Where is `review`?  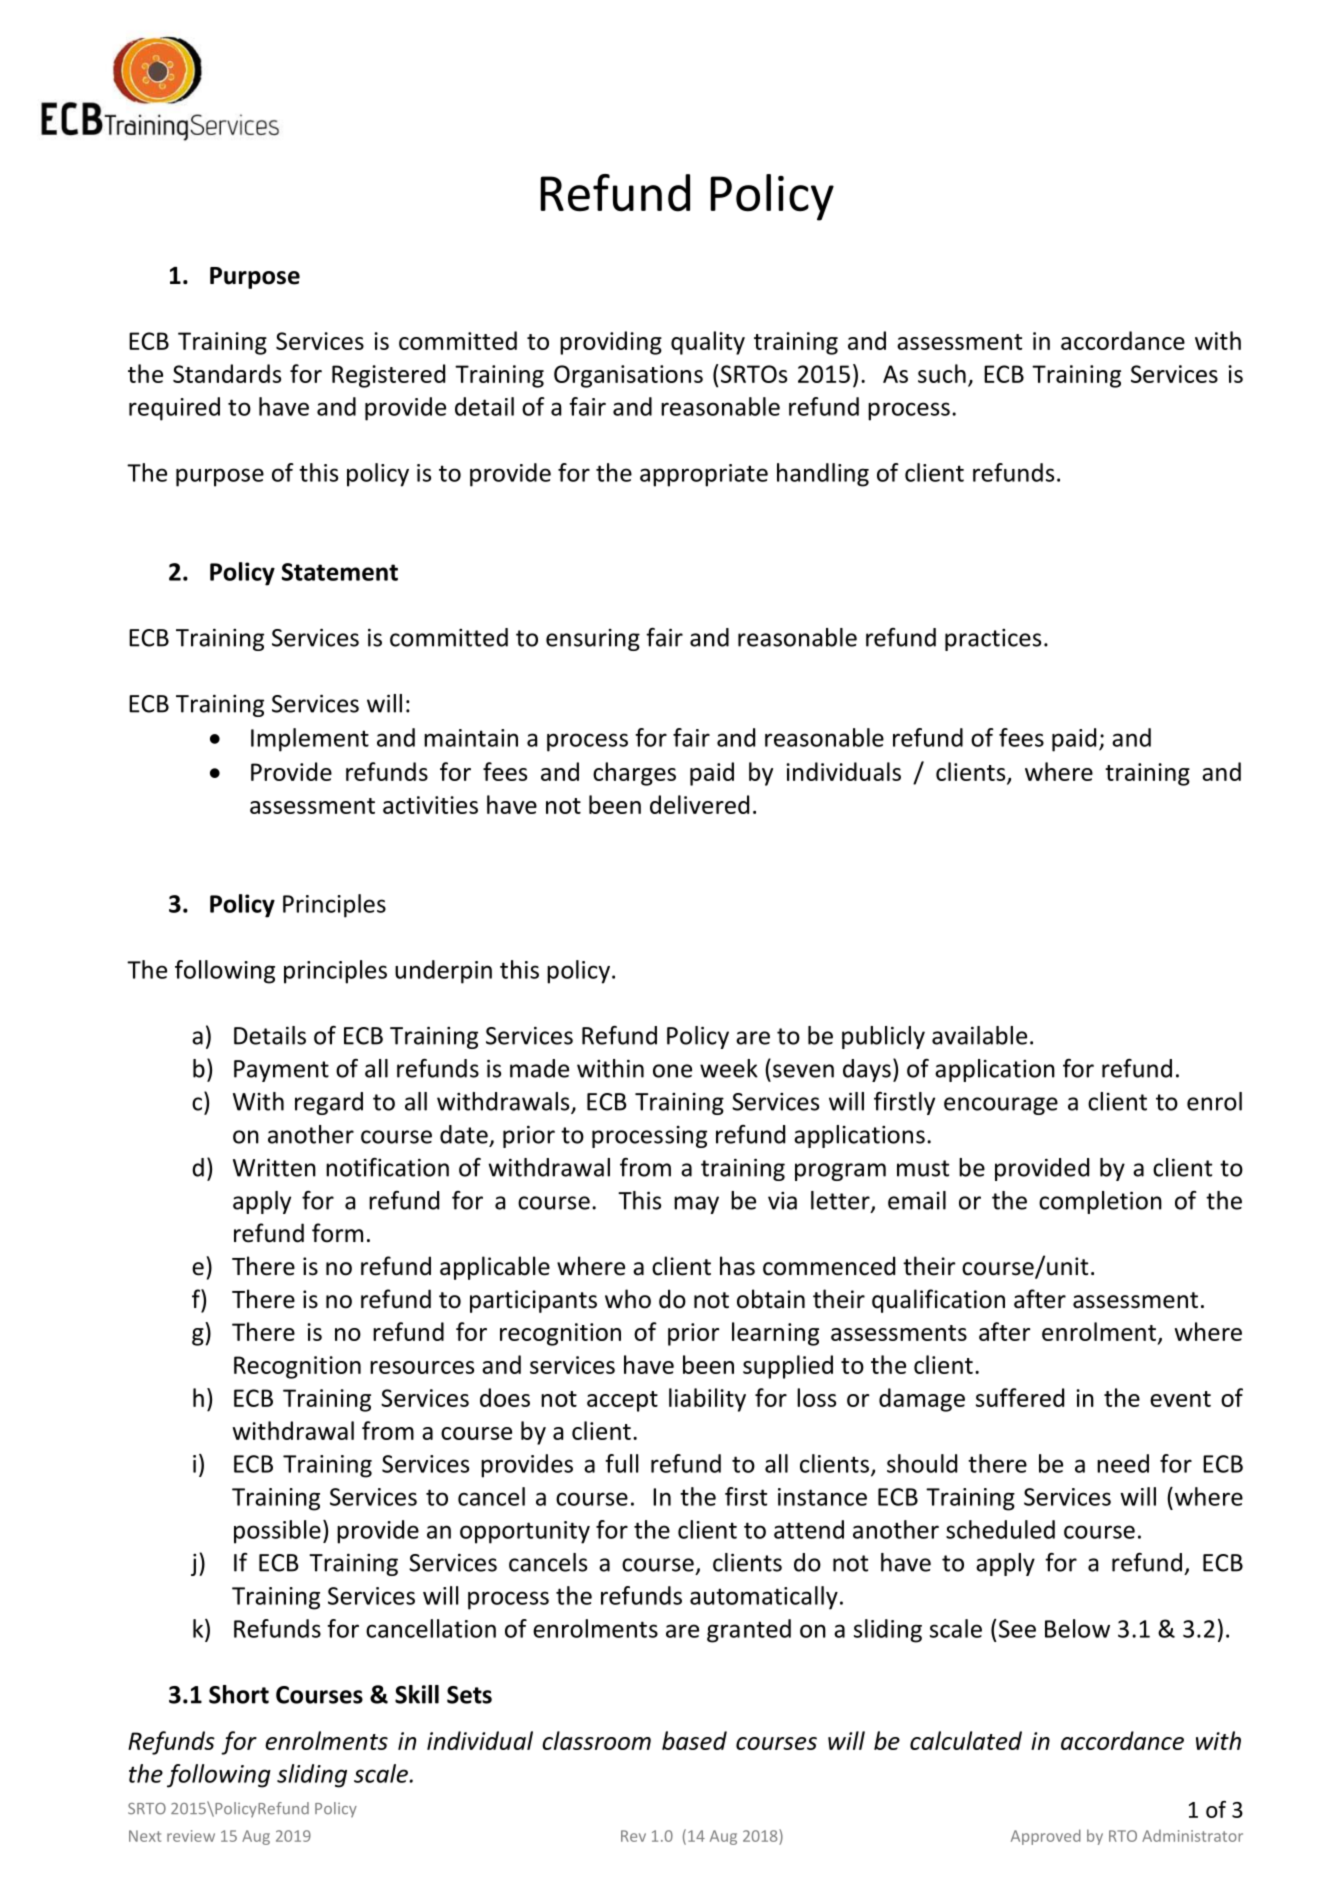 review is located at coordinates (191, 1836).
